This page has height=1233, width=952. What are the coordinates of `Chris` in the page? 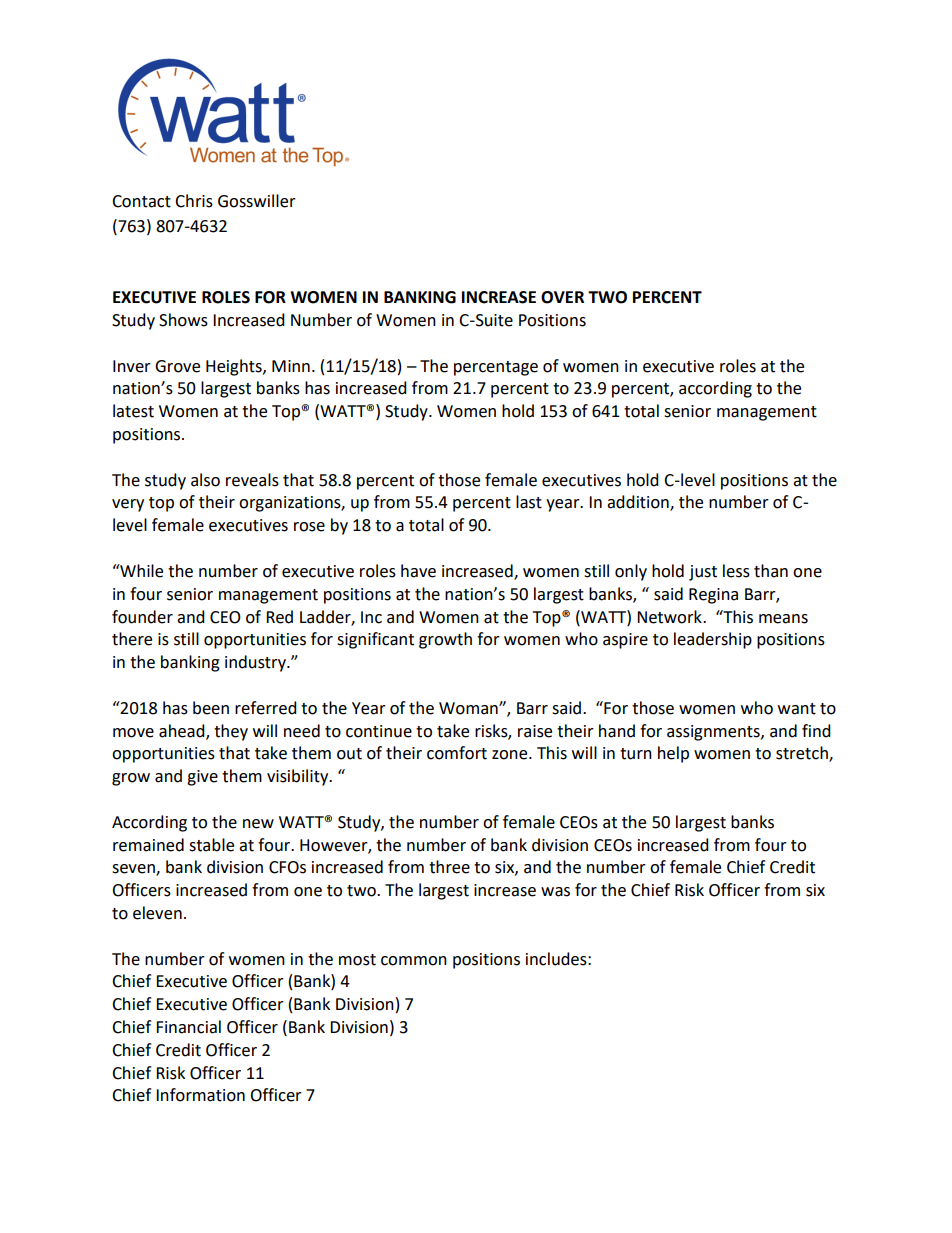 It's located at (194, 201).
